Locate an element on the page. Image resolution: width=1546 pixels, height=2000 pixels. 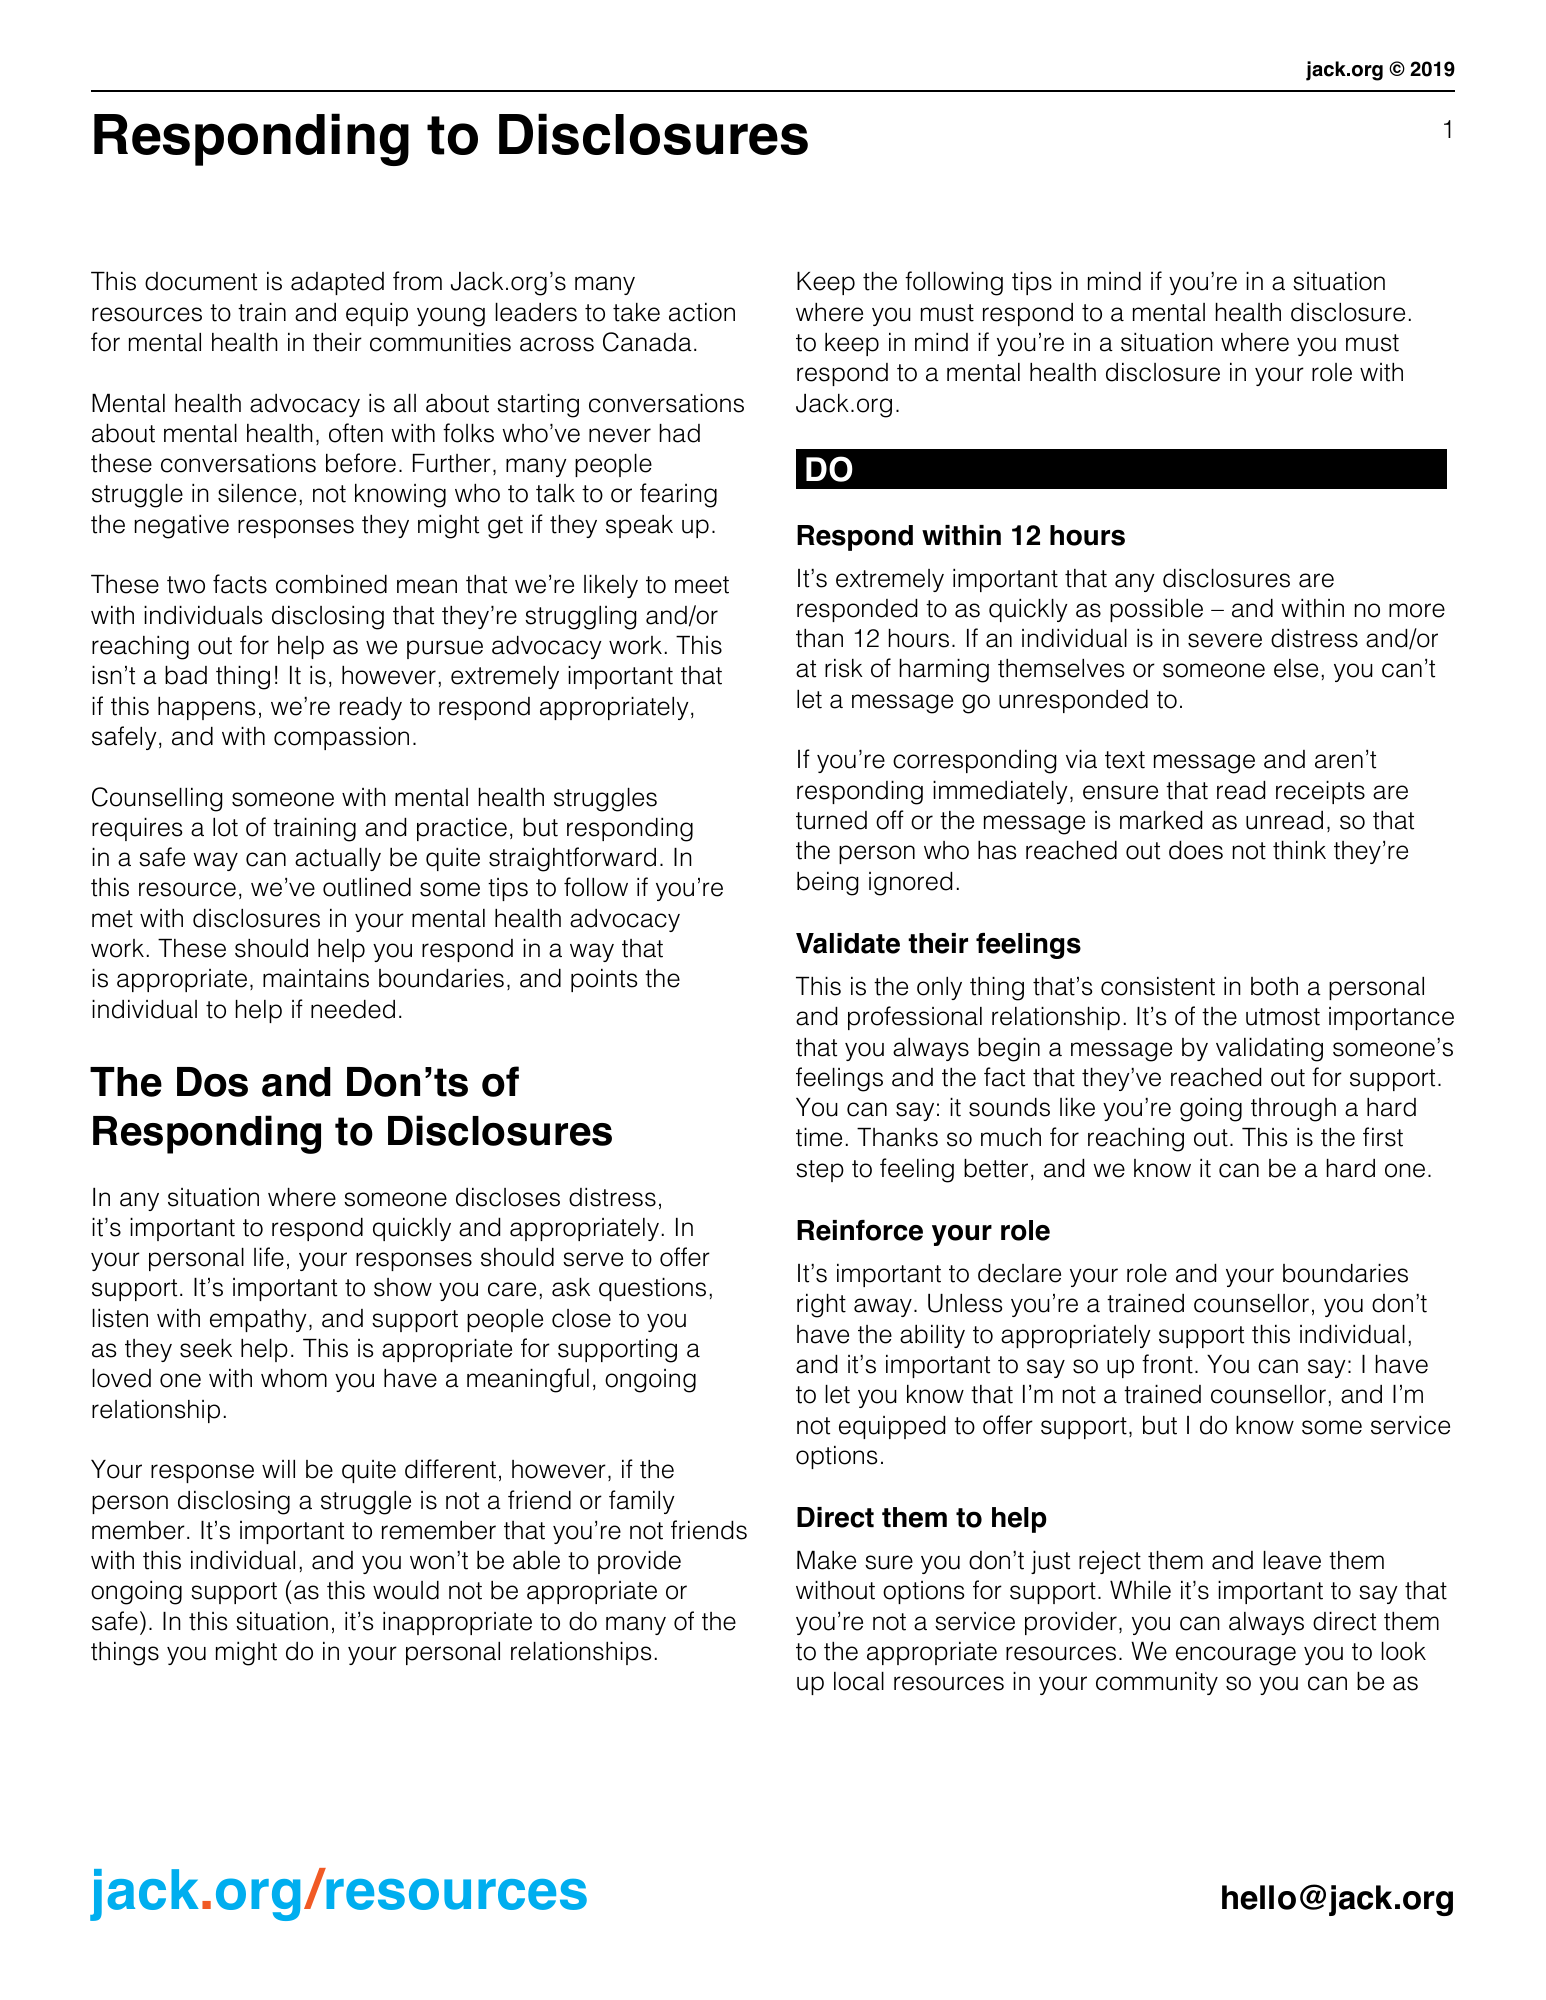
bad is located at coordinates (186, 675).
